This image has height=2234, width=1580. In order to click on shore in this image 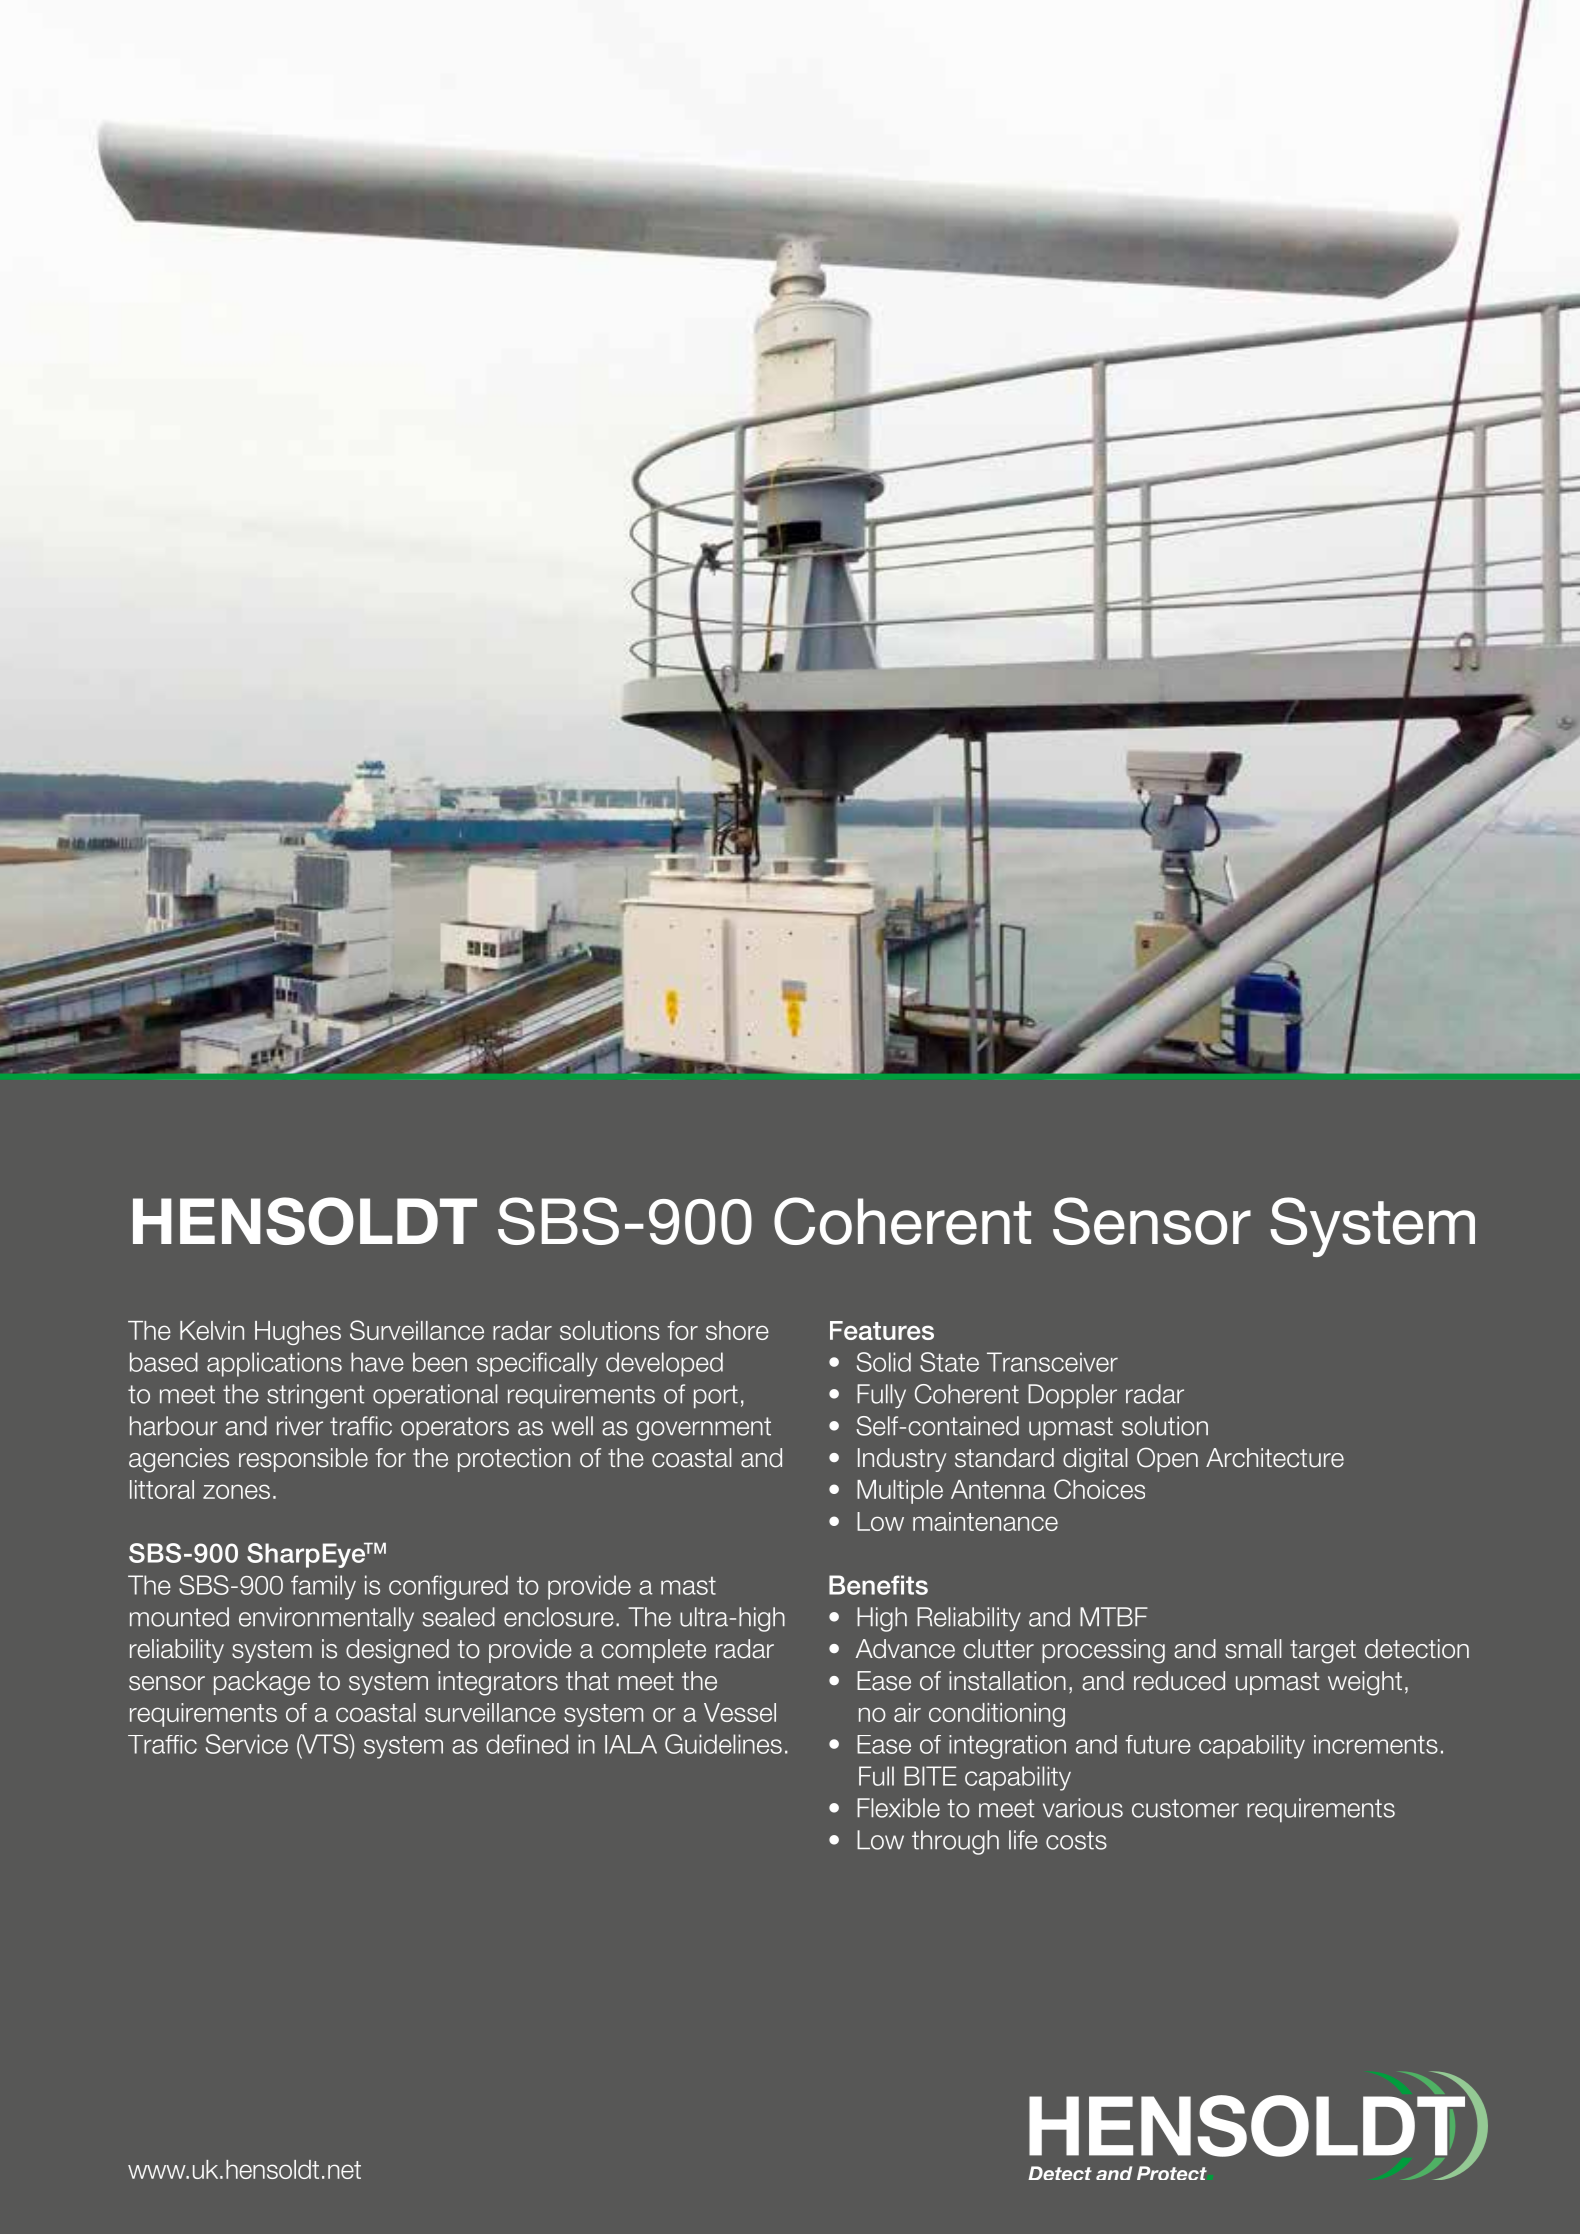, I will do `click(737, 1330)`.
